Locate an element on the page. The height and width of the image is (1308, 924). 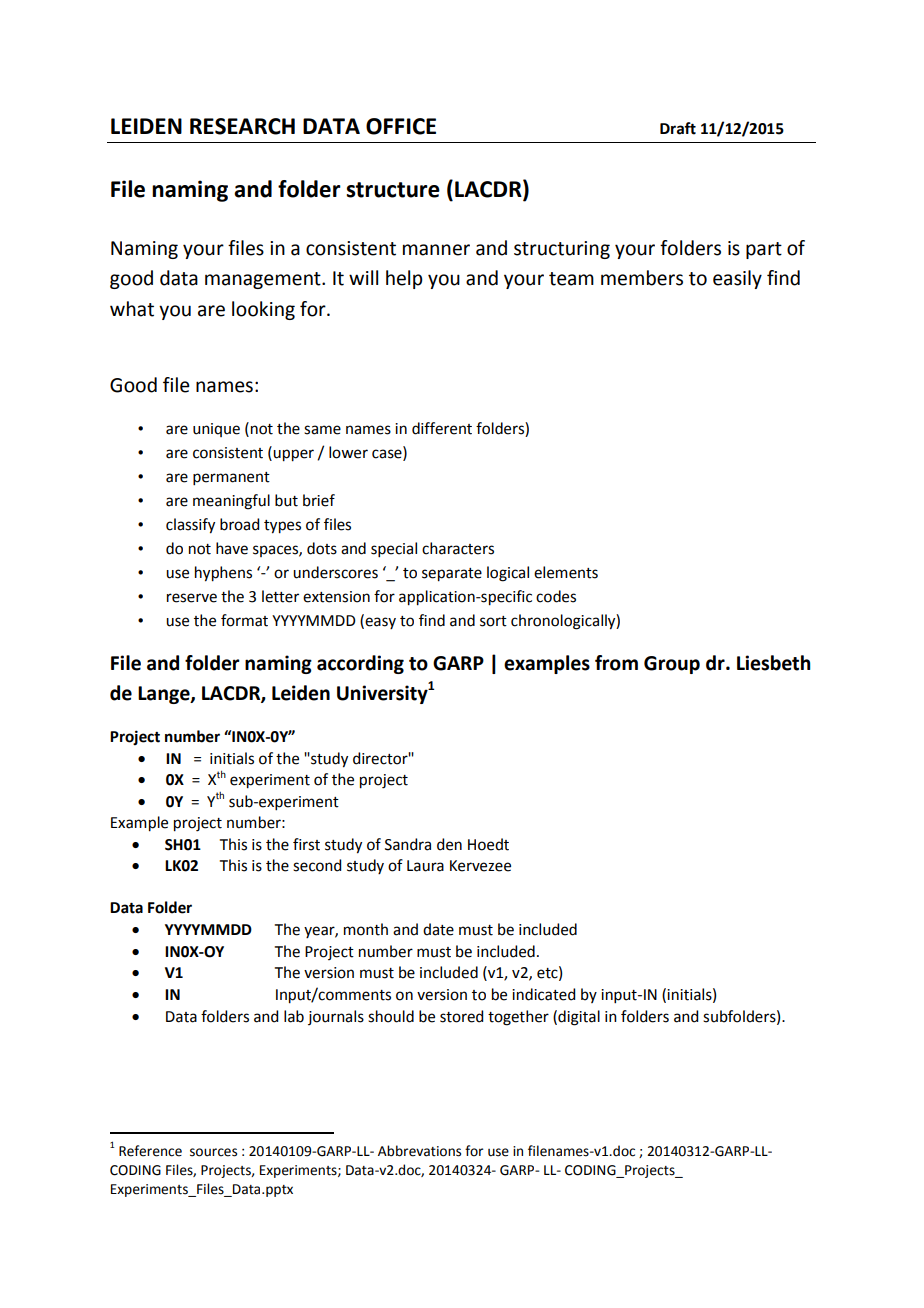
OFFICE is located at coordinates (401, 126).
